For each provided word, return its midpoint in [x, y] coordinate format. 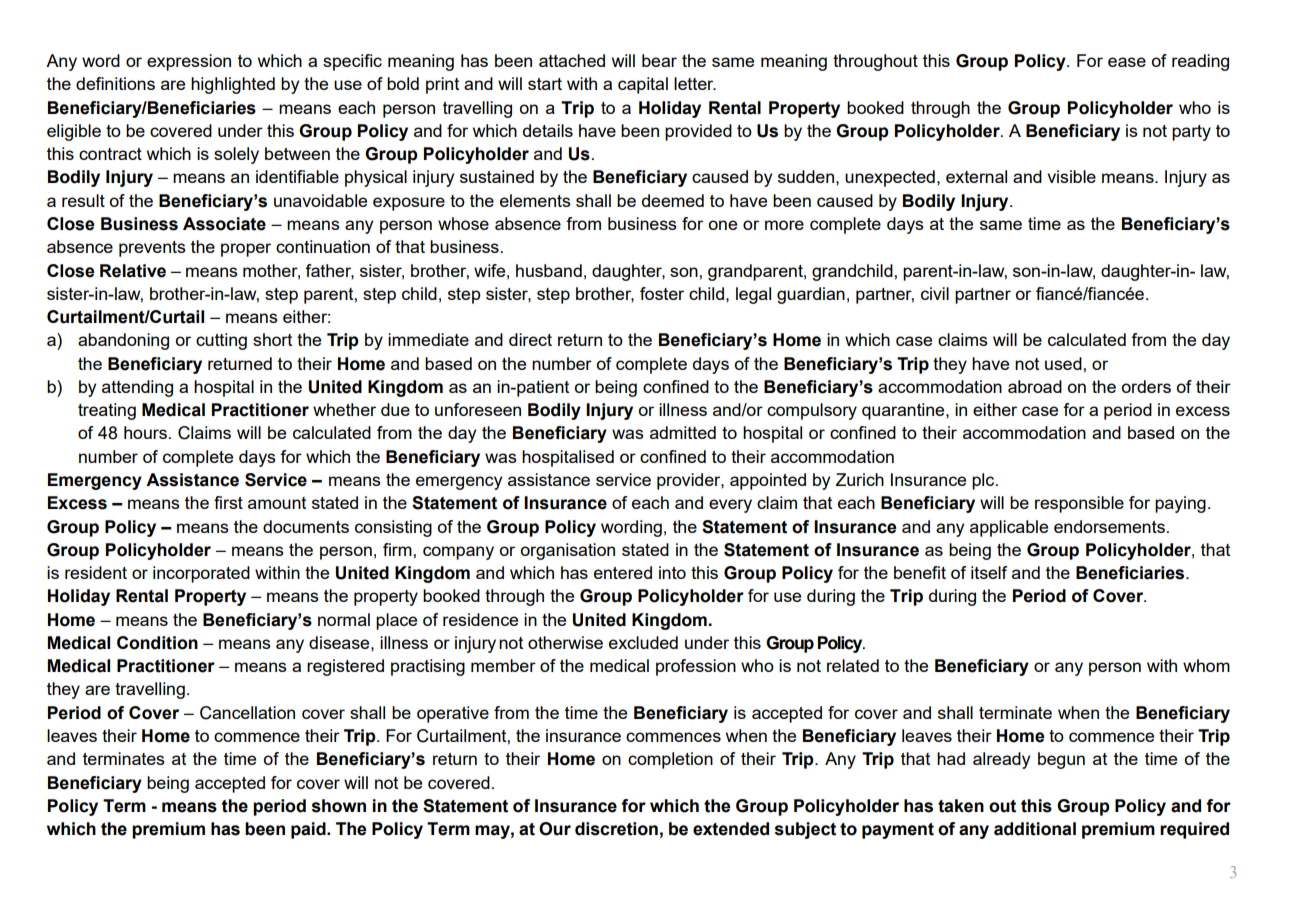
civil [935, 293]
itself [989, 572]
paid [309, 830]
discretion [616, 829]
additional [1035, 829]
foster [662, 293]
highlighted [233, 85]
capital [643, 85]
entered [623, 572]
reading [1200, 62]
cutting [221, 341]
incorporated [201, 574]
